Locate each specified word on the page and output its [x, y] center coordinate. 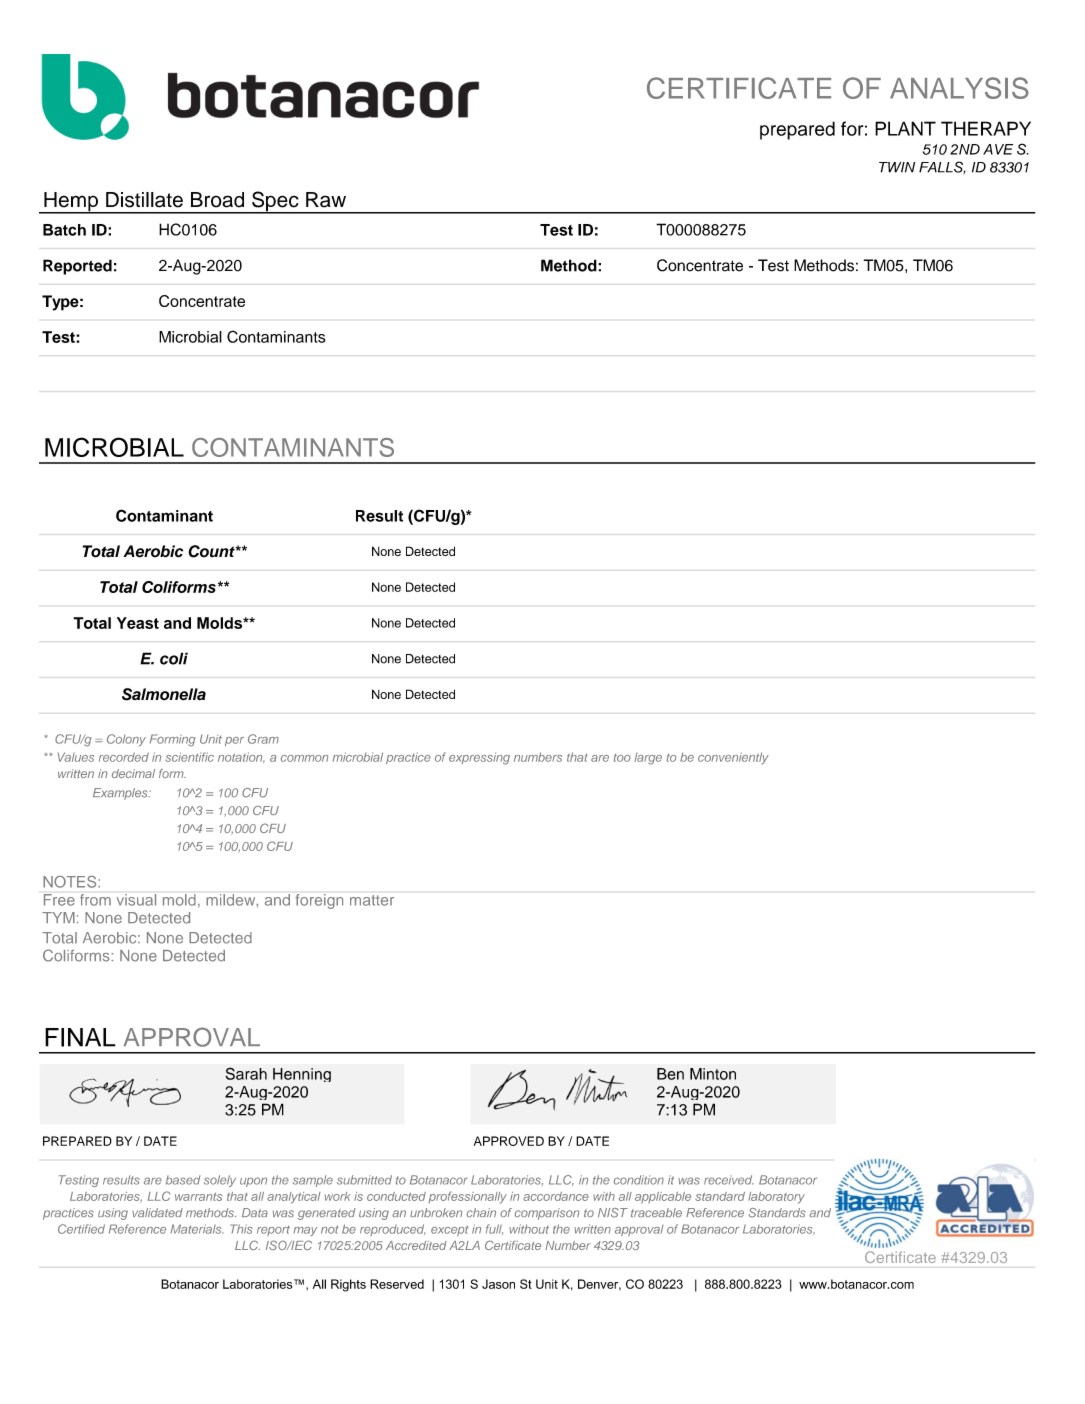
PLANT [905, 128]
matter [372, 900]
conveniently [733, 758]
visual [136, 900]
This [241, 1229]
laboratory [776, 1198]
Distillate [144, 200]
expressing [479, 759]
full [494, 1229]
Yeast [138, 623]
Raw [326, 200]
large [648, 759]
